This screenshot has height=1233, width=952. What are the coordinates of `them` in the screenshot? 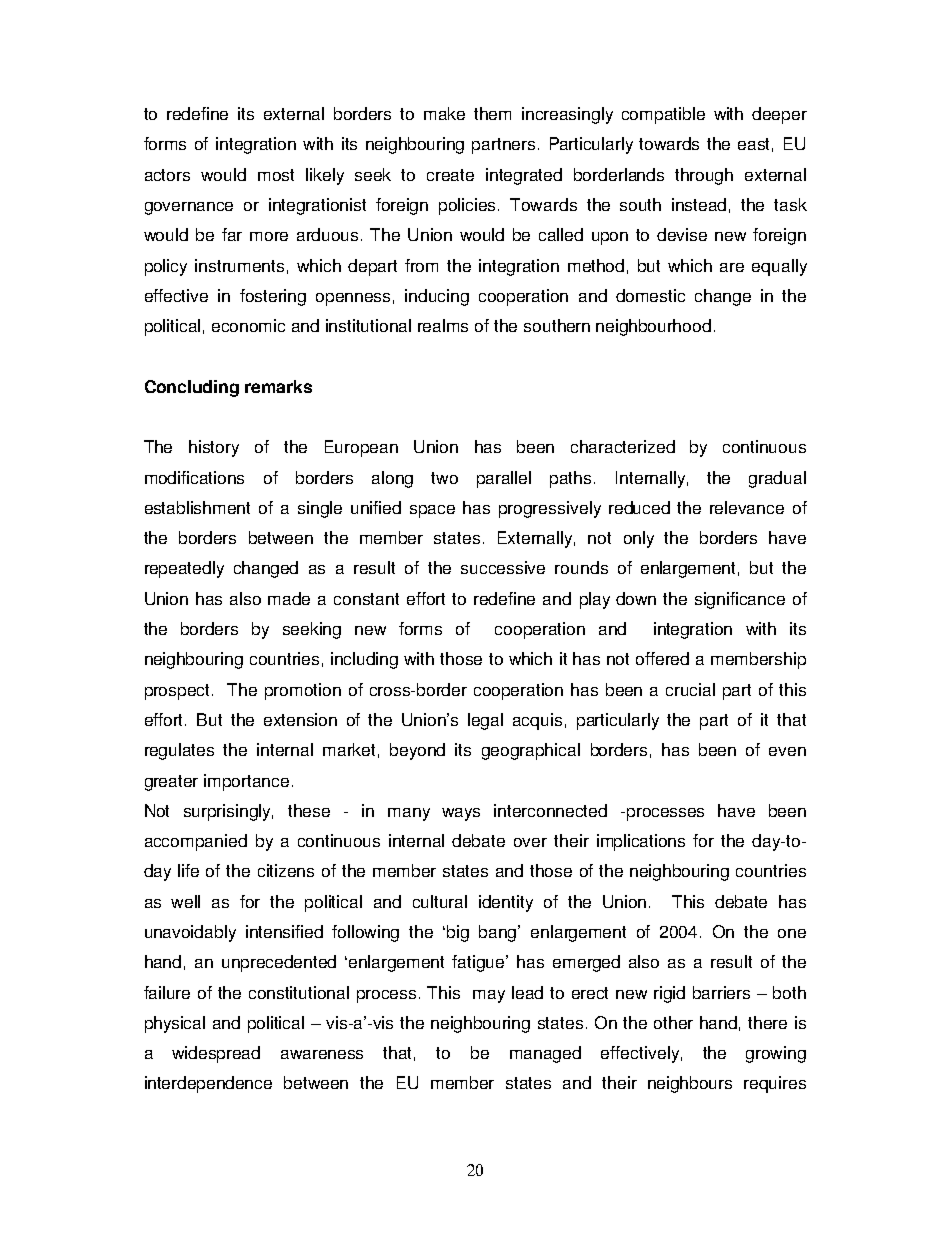 It's located at (492, 113).
